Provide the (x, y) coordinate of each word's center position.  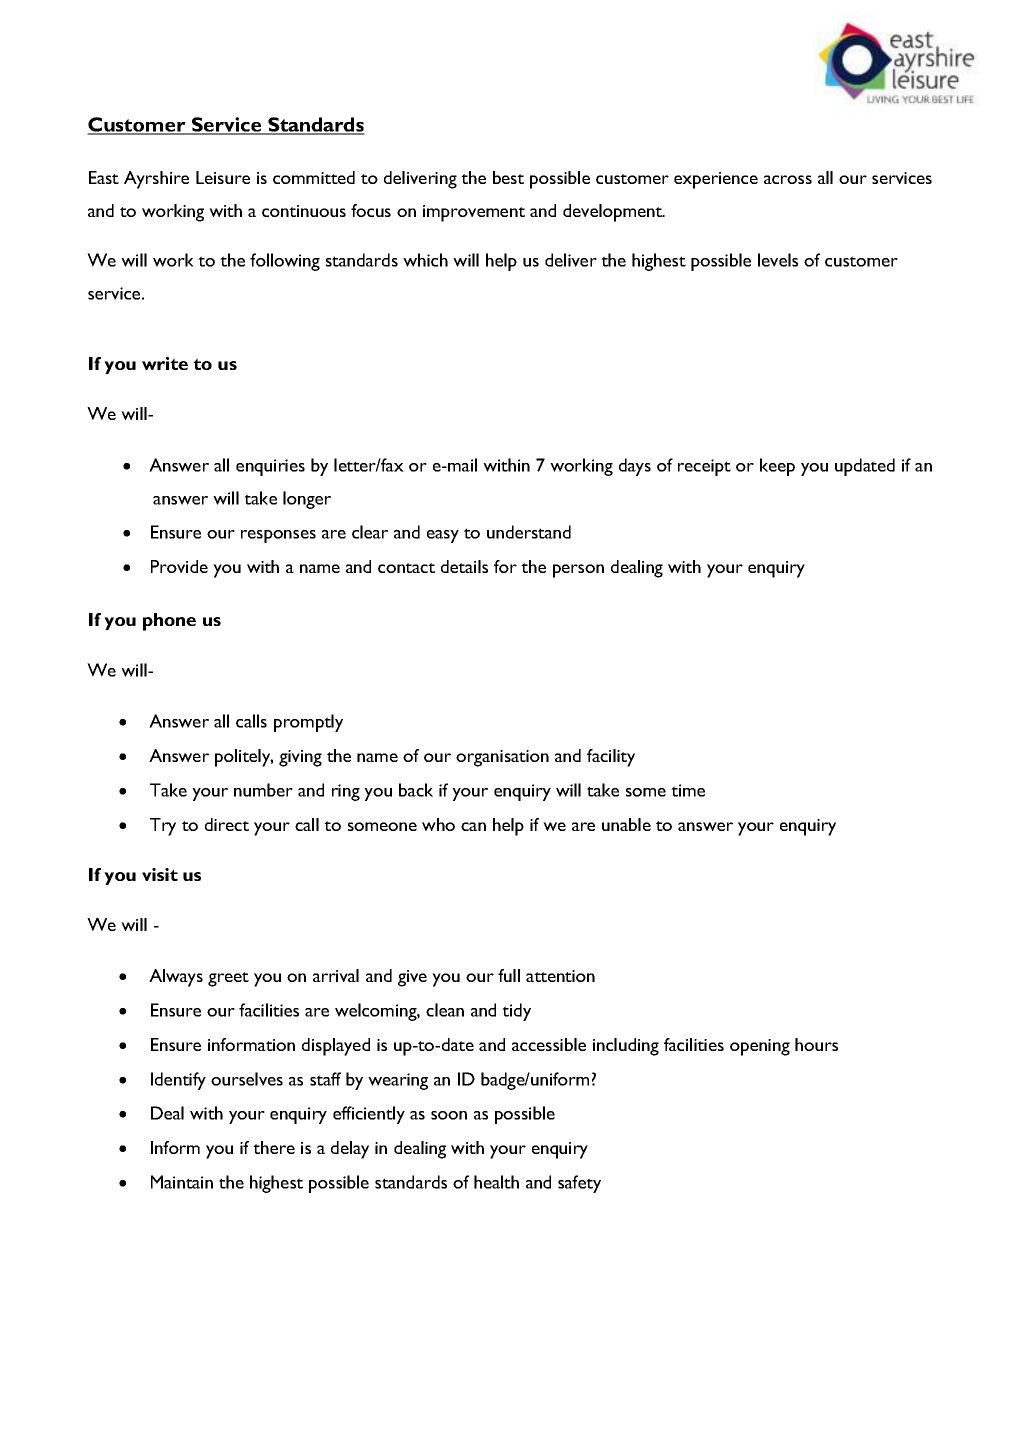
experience (716, 180)
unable (626, 824)
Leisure (223, 177)
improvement (474, 213)
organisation (502, 758)
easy (443, 536)
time (688, 790)
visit (160, 874)
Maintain (182, 1182)
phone (169, 622)
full (509, 975)
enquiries (270, 467)
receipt (704, 467)
